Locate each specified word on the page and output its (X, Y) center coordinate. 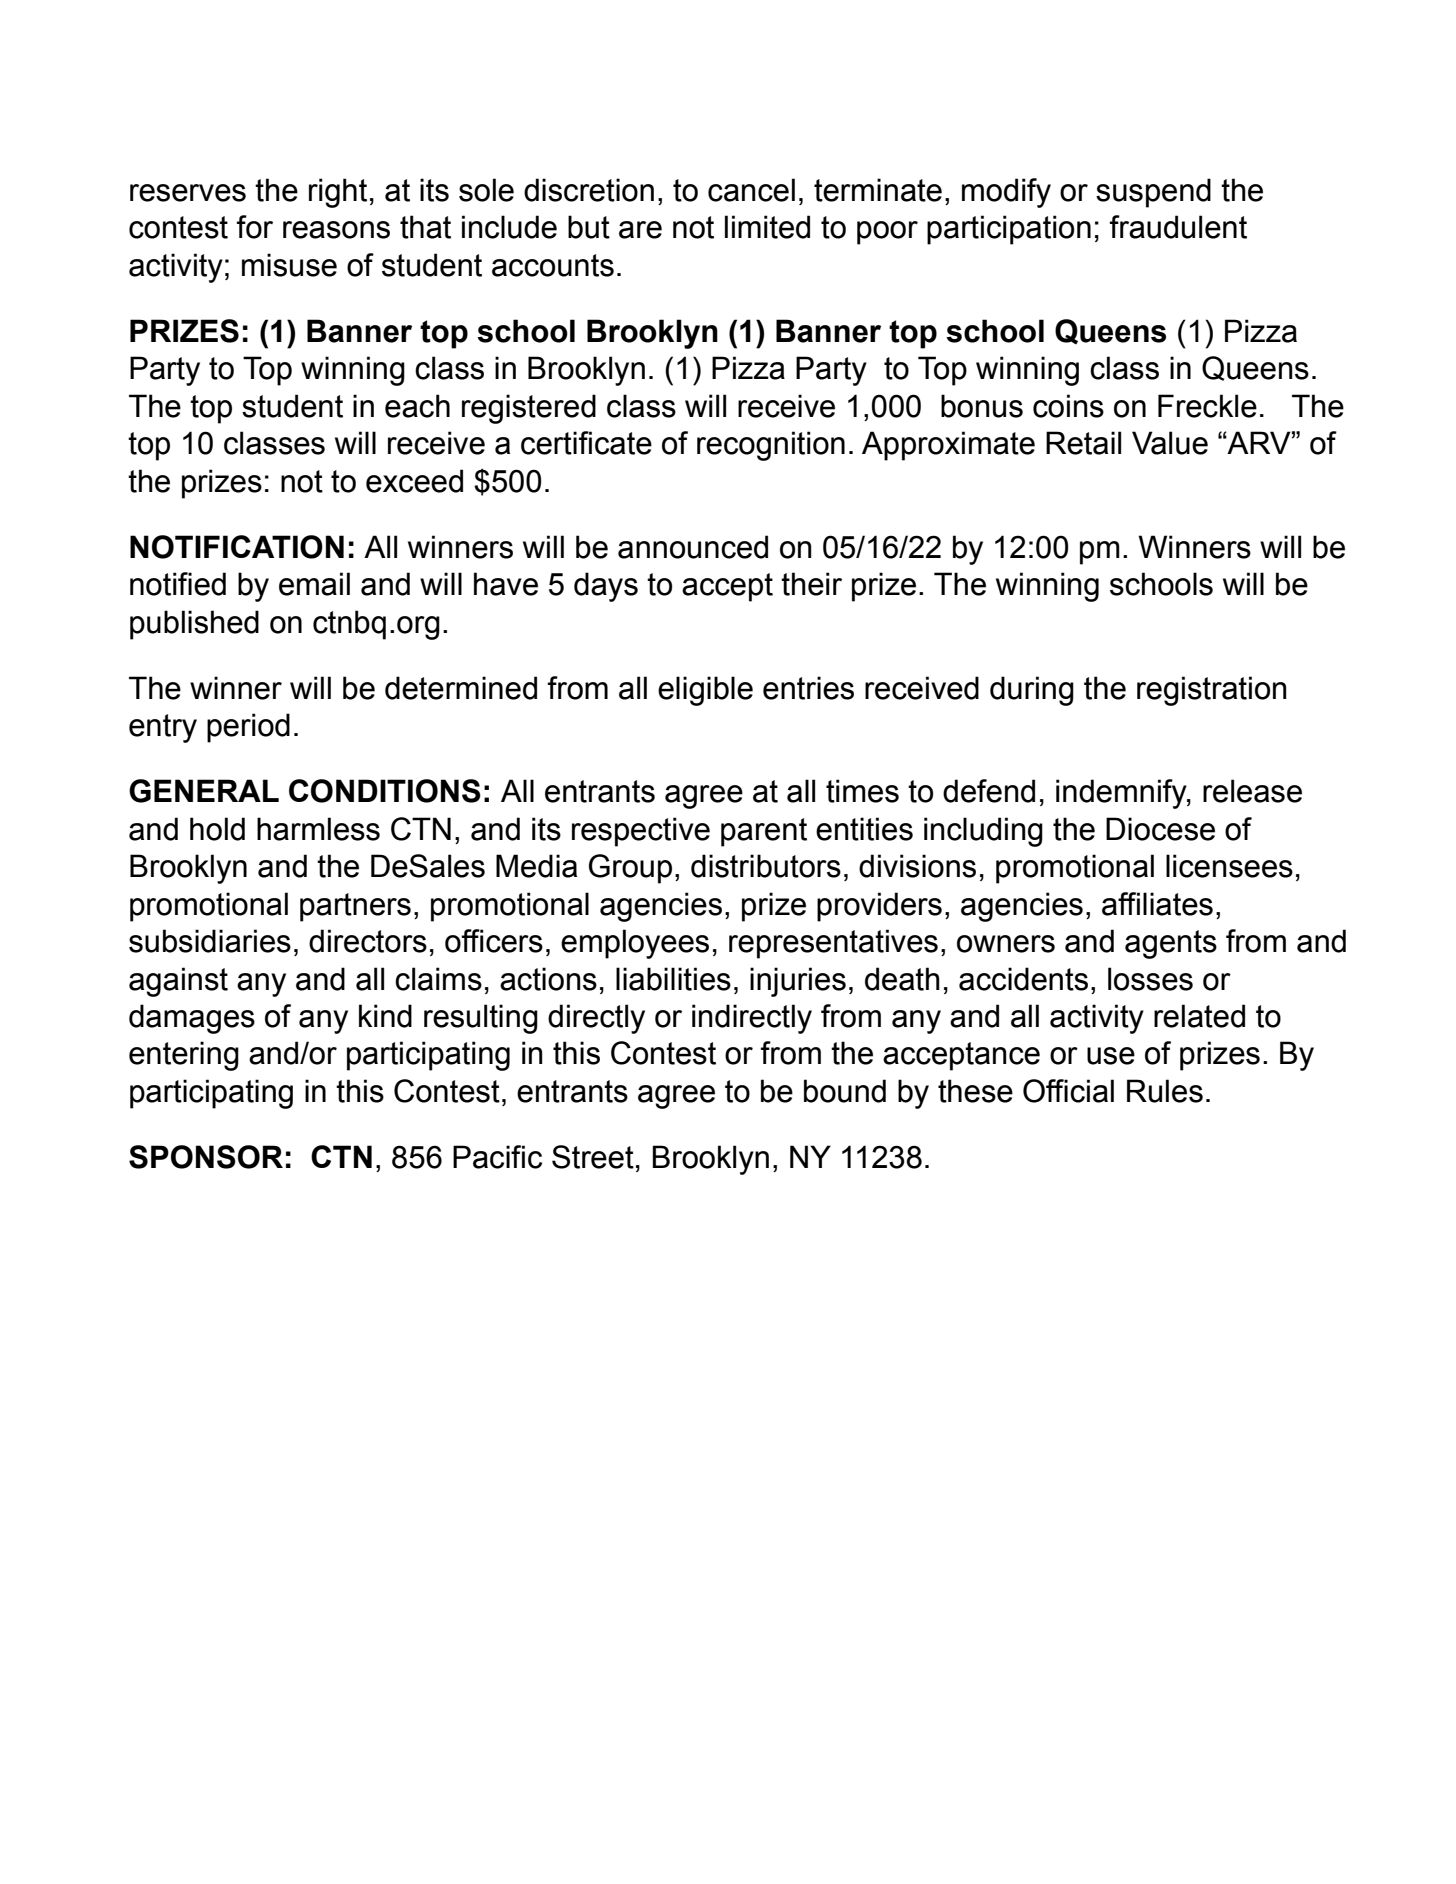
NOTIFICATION (237, 547)
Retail (1083, 443)
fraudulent (1178, 227)
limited (767, 227)
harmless (318, 829)
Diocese (1160, 829)
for (255, 227)
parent (764, 832)
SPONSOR (206, 1157)
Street (593, 1157)
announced (693, 547)
